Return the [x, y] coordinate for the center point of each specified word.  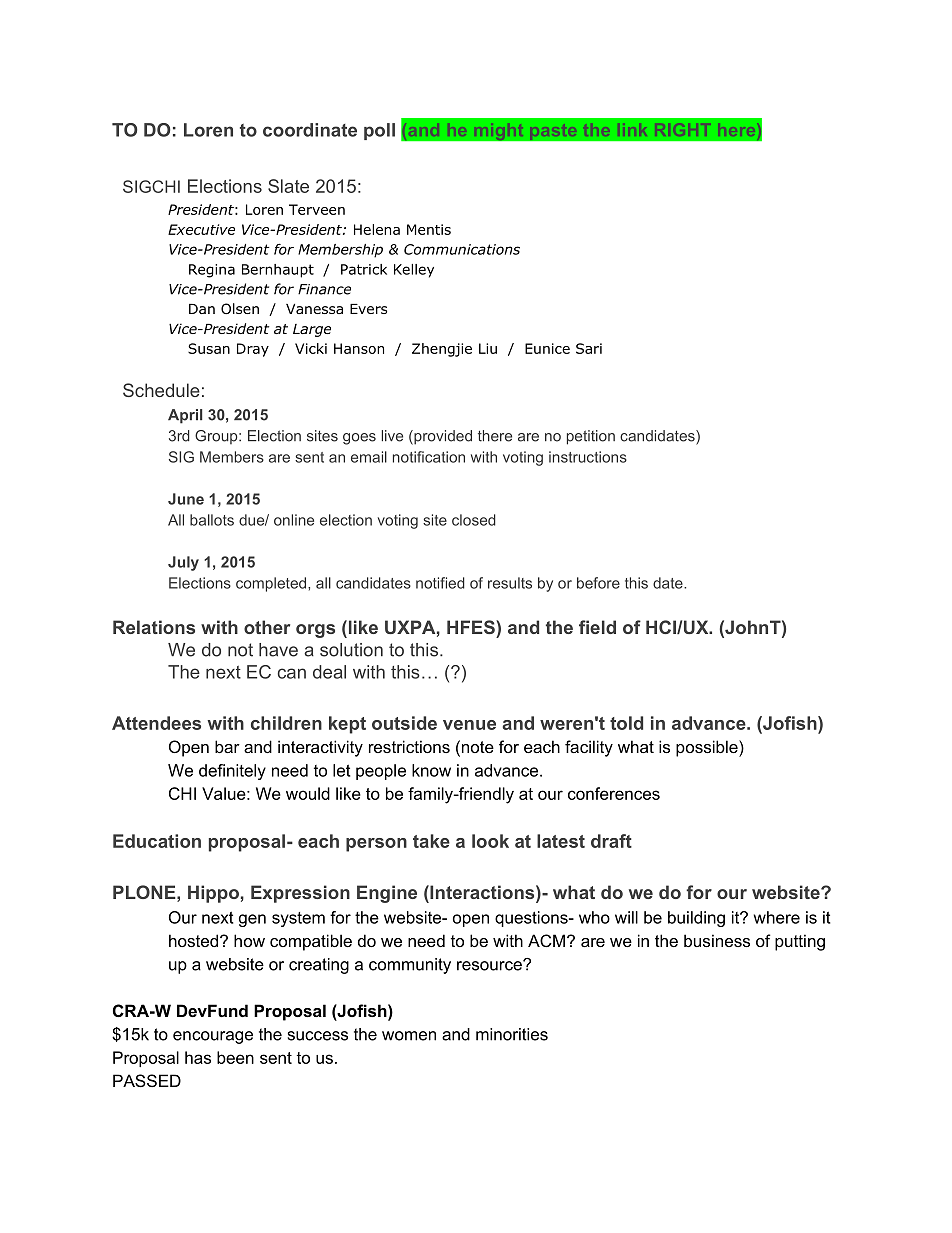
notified [440, 583]
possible [708, 748]
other [267, 627]
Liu [488, 348]
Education [157, 841]
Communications [462, 249]
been [235, 1057]
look [490, 841]
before [598, 583]
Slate [288, 186]
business [717, 940]
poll [379, 131]
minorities [512, 1034]
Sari [589, 348]
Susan [209, 348]
